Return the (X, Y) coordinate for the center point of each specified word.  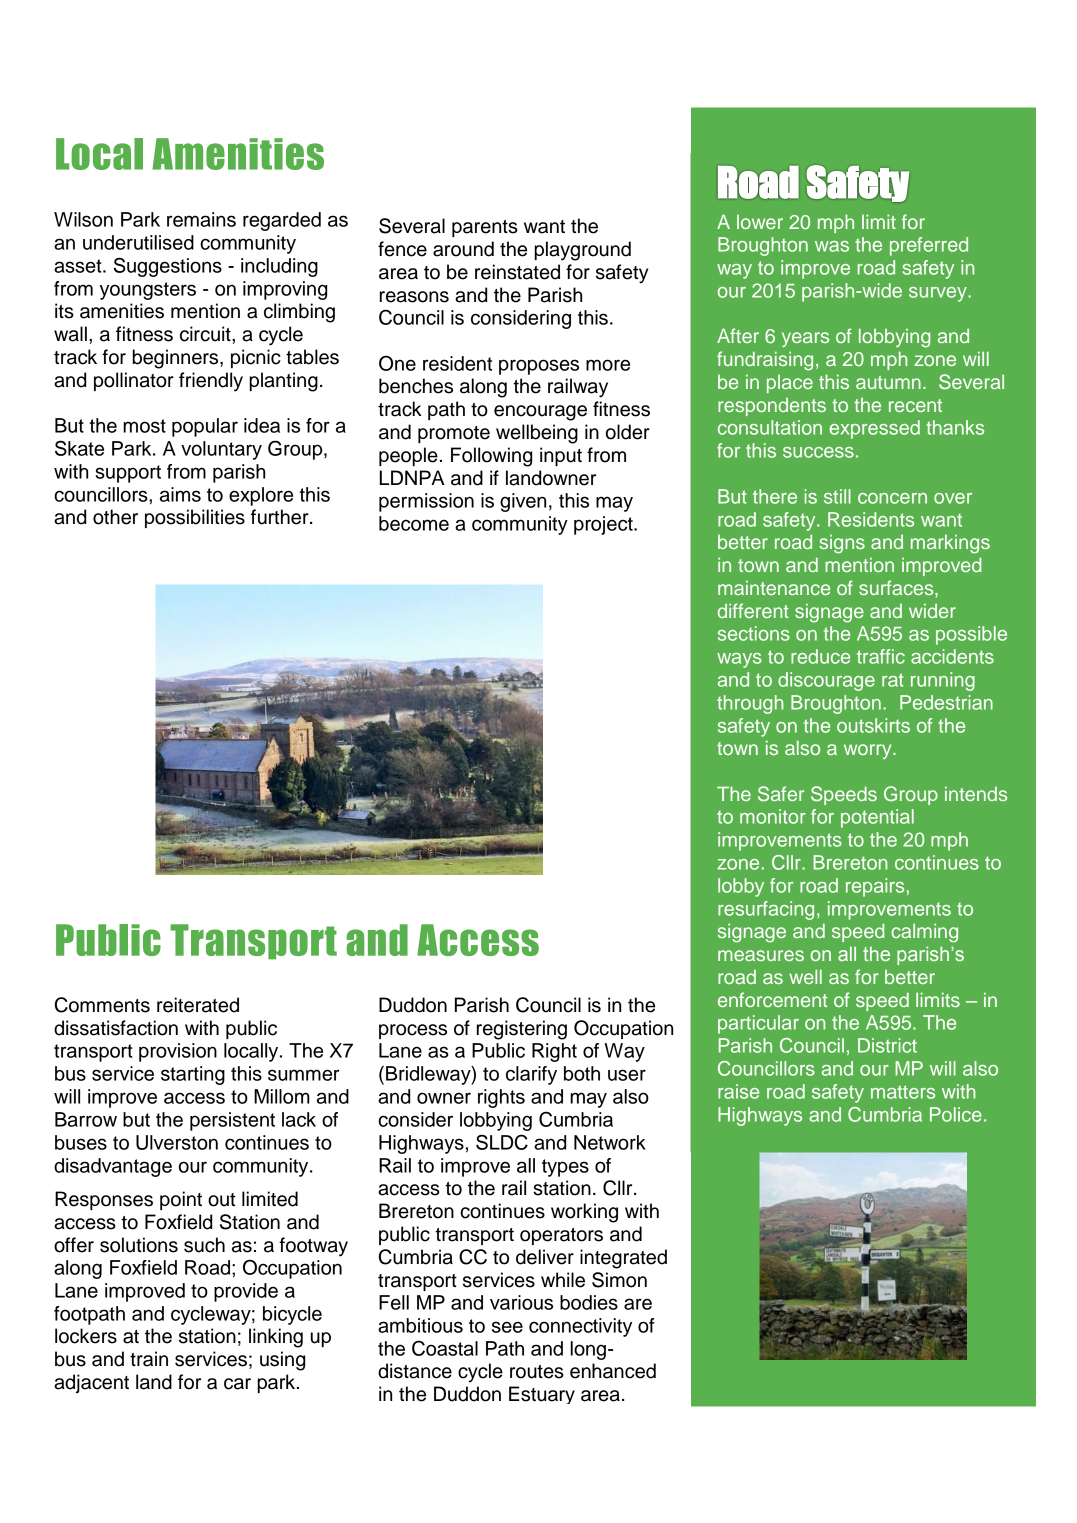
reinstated (517, 272)
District (887, 1045)
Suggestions (168, 267)
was (832, 246)
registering (522, 1030)
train (149, 1359)
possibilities (195, 518)
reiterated (198, 1005)
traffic (881, 656)
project (604, 525)
